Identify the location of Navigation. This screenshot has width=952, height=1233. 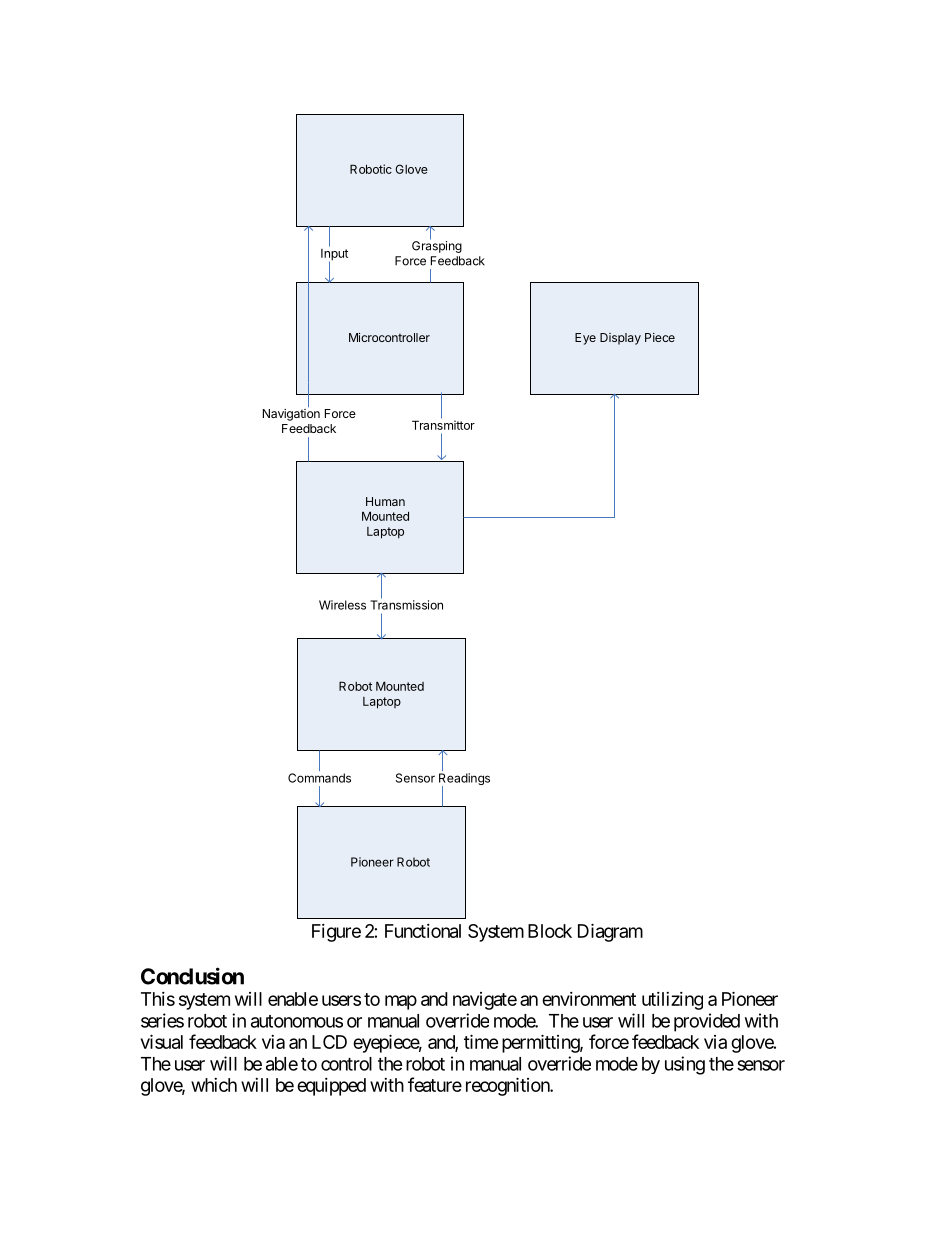
(291, 415).
